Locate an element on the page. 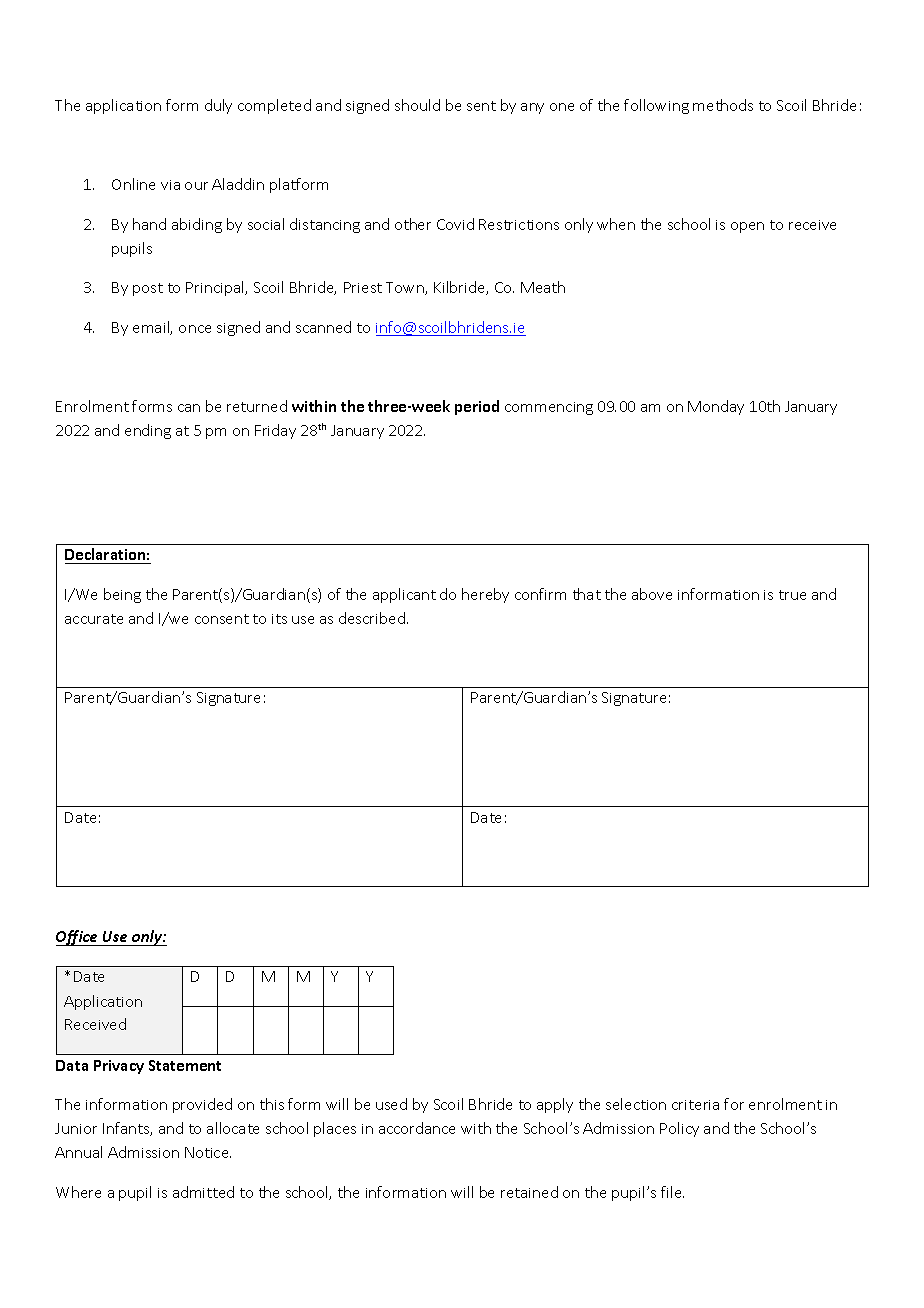 This image has width=924, height=1308. accurate is located at coordinates (94, 619).
